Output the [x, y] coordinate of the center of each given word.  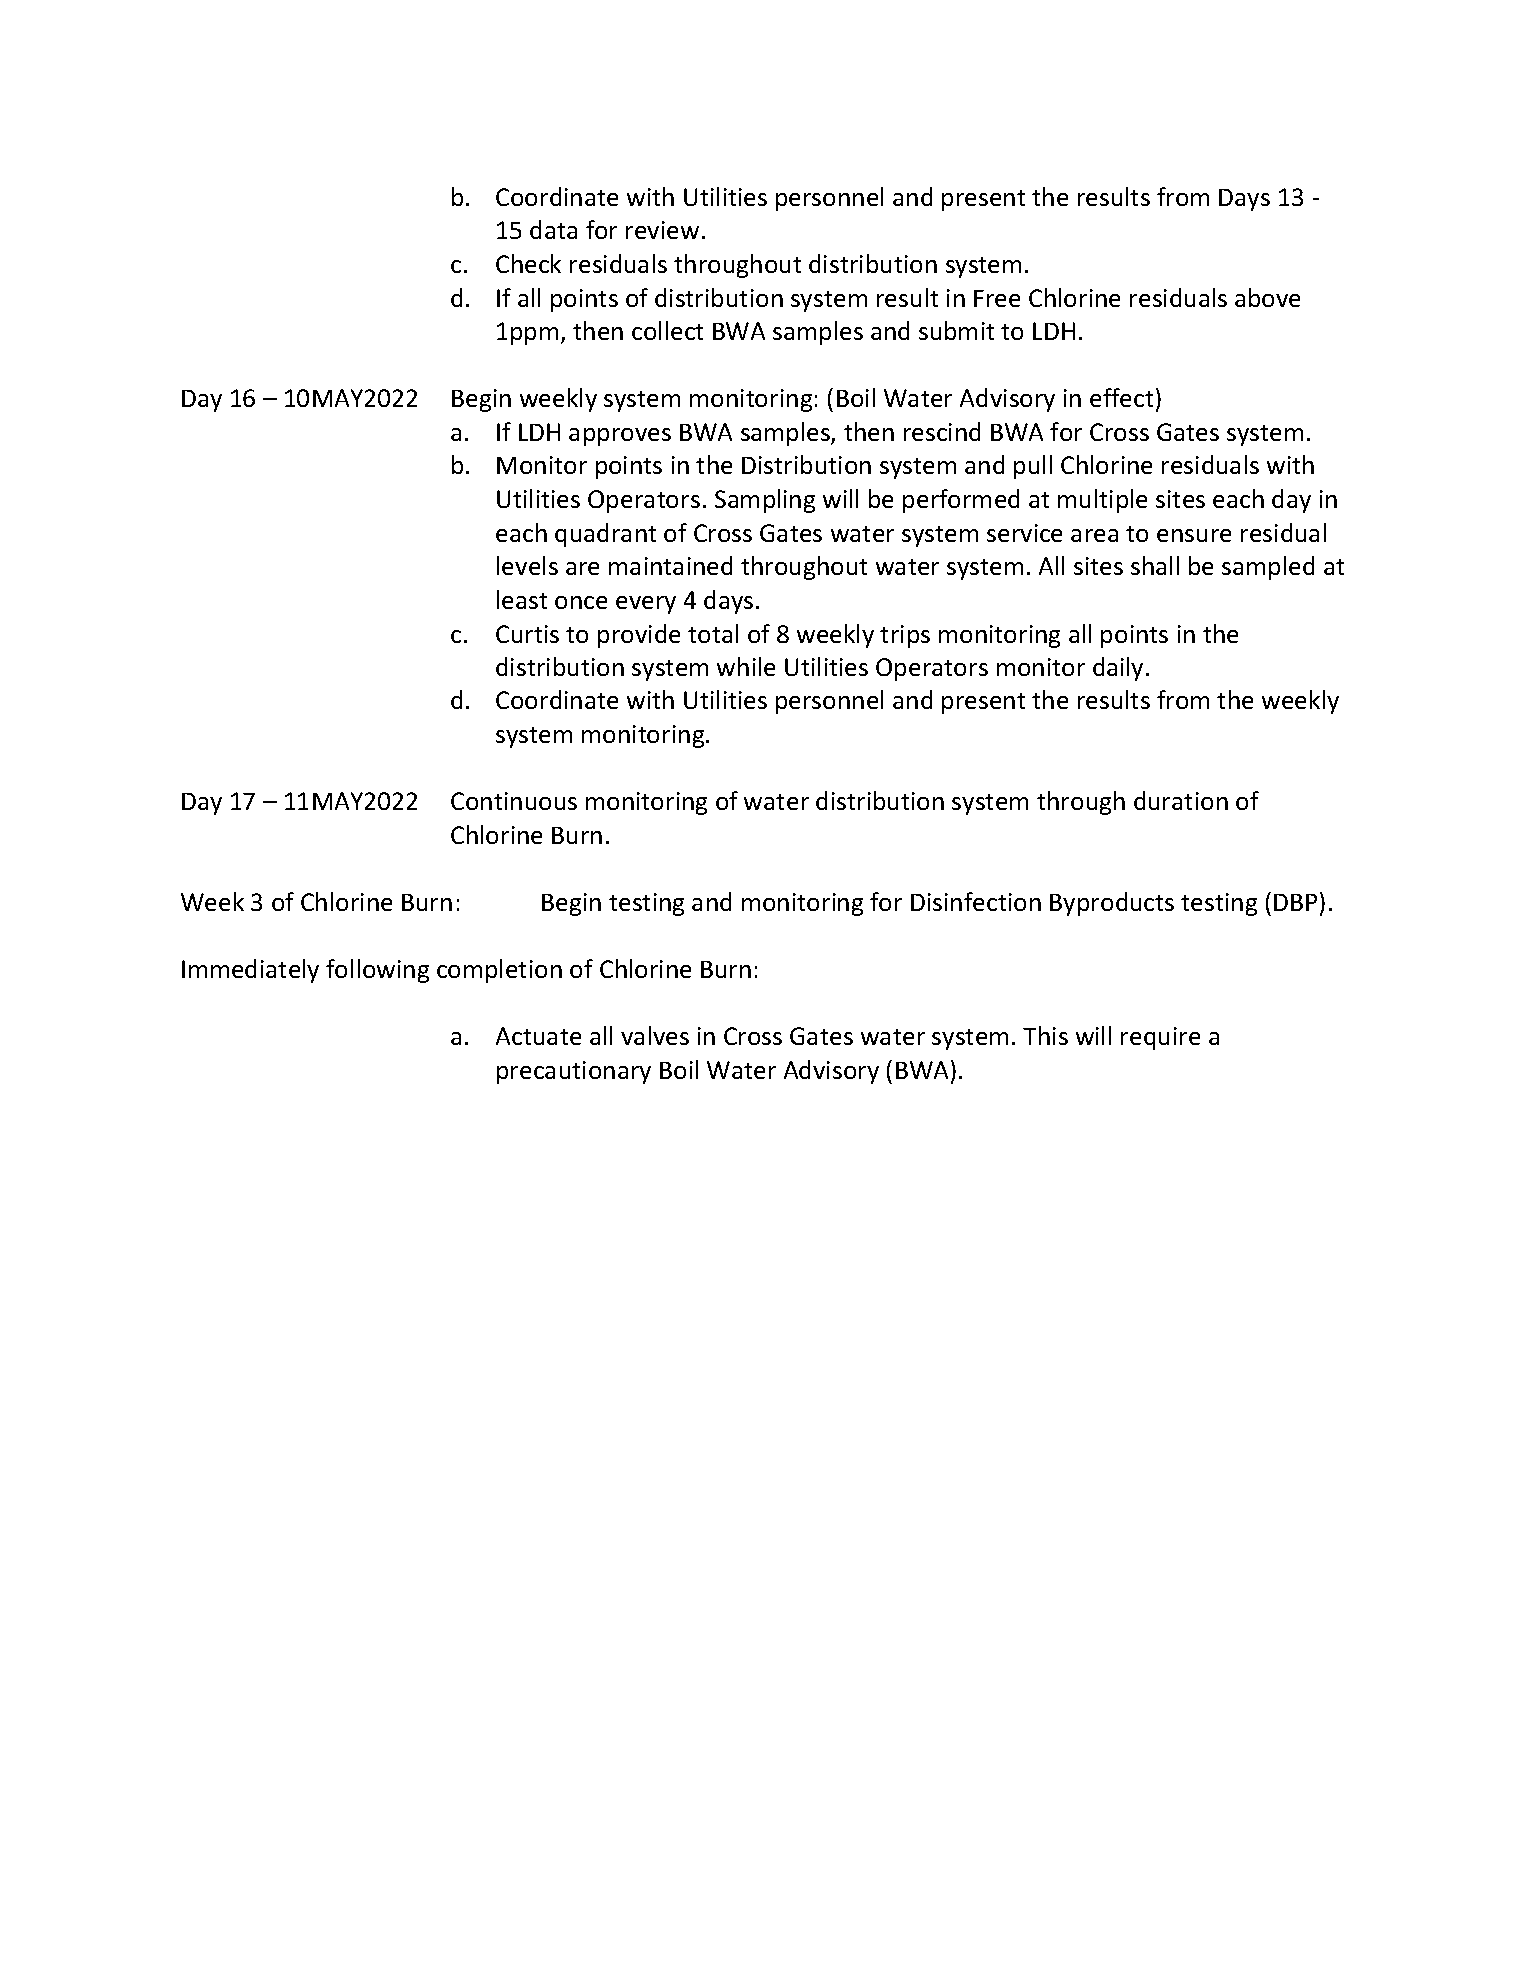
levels [527, 565]
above [1267, 297]
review [662, 230]
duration [1181, 800]
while [746, 666]
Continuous [514, 801]
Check [528, 263]
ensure [1194, 535]
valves [655, 1035]
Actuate [538, 1036]
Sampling [765, 501]
